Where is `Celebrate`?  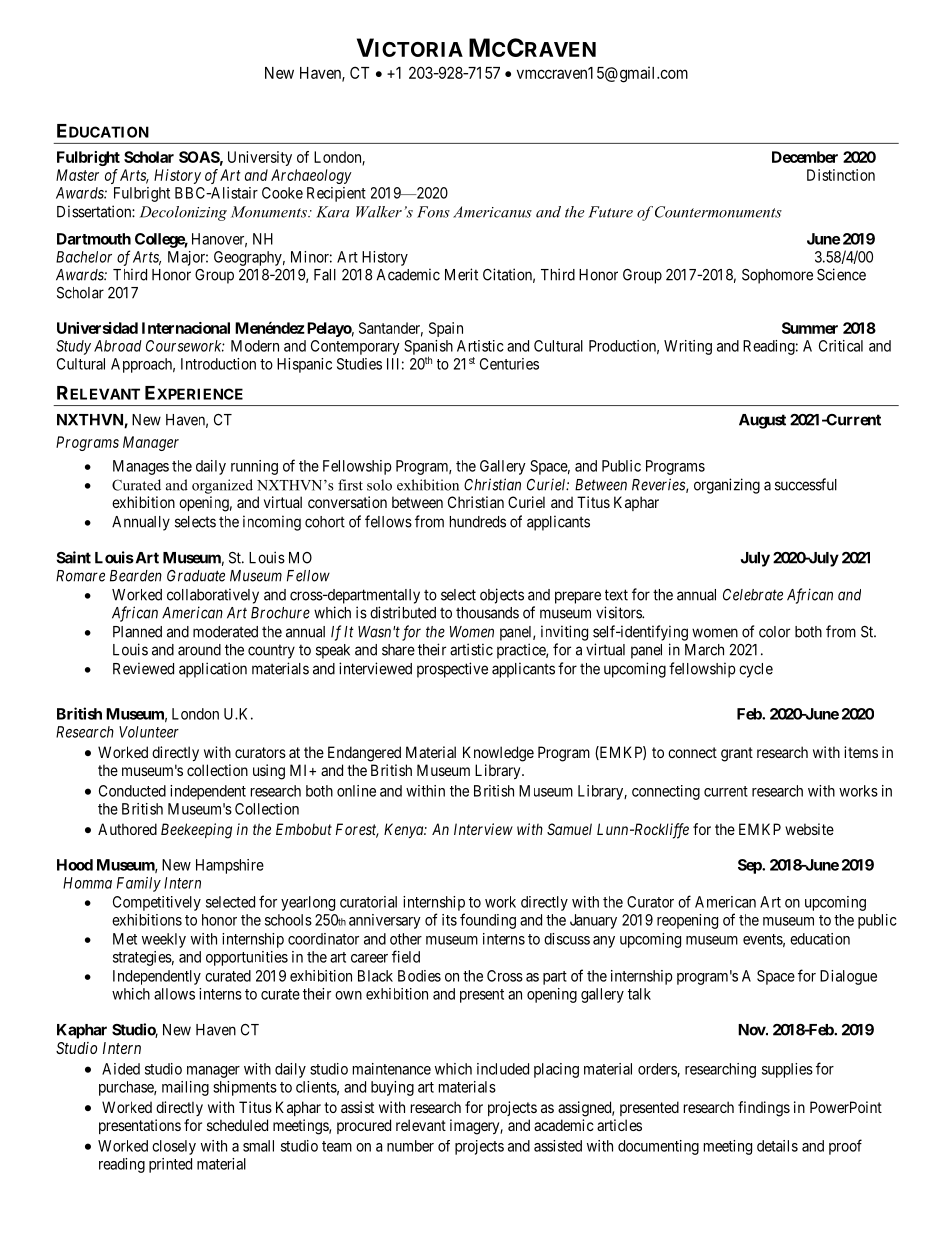
Celebrate is located at coordinates (753, 595).
